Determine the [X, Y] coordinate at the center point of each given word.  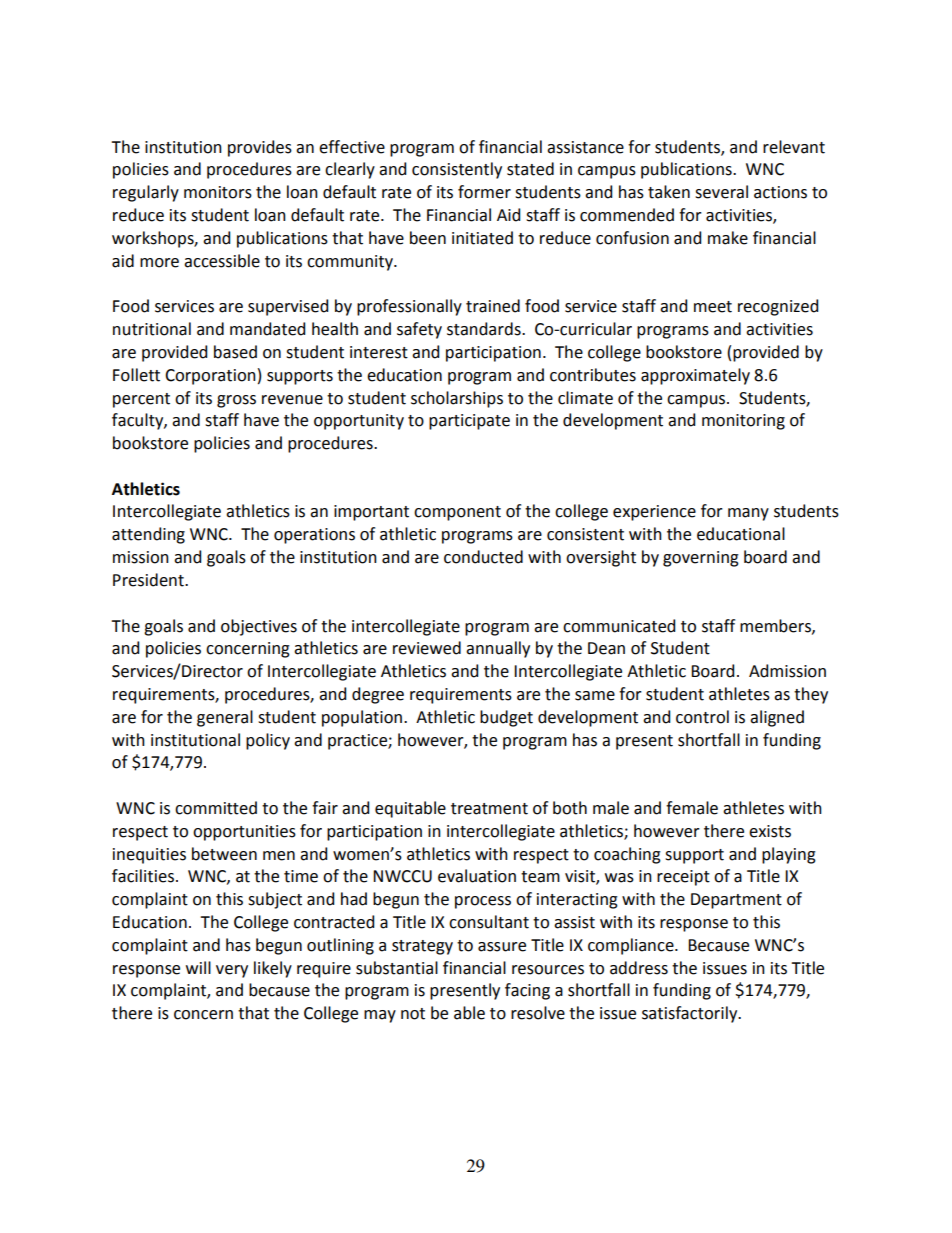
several [721, 192]
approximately [695, 376]
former [484, 192]
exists [770, 831]
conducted [483, 557]
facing [527, 991]
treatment [489, 809]
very [232, 971]
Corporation [210, 377]
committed [216, 808]
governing [701, 559]
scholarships [457, 399]
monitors [218, 192]
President [149, 580]
